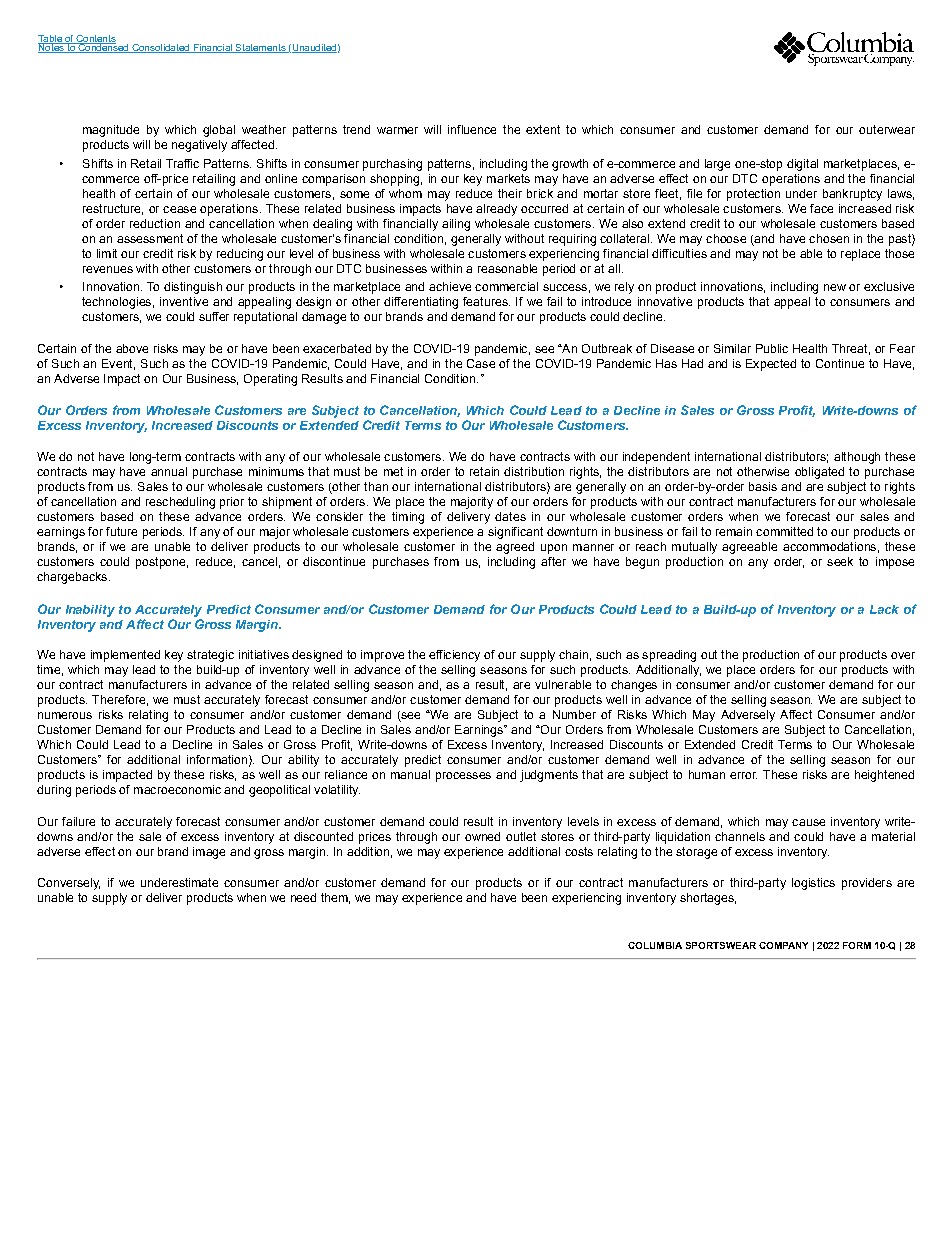 The height and width of the image is (1233, 952). Describe the element at coordinates (180, 503) in the image. I see `rescheduling` at that location.
